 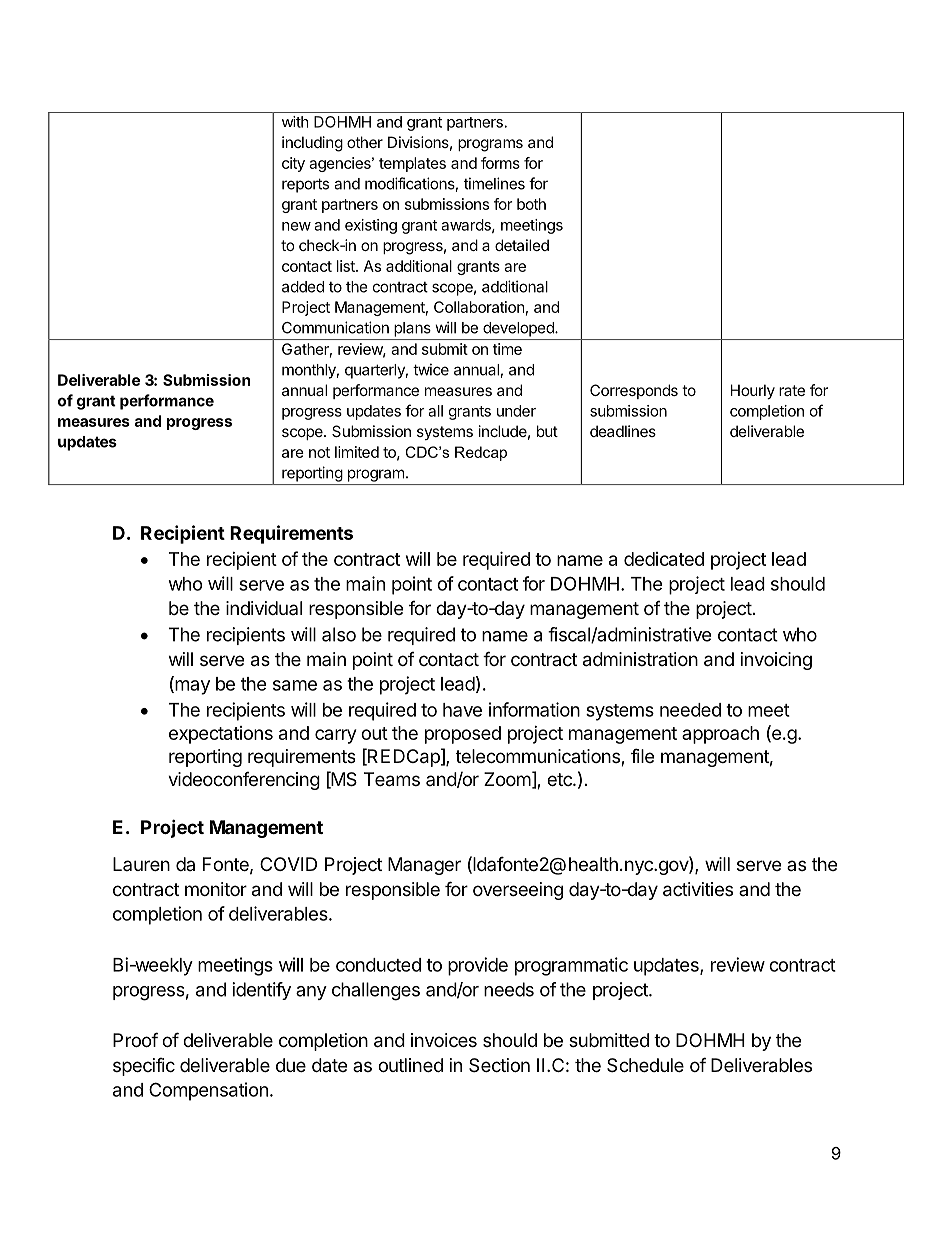 What do you see at coordinates (516, 411) in the screenshot?
I see `under` at bounding box center [516, 411].
